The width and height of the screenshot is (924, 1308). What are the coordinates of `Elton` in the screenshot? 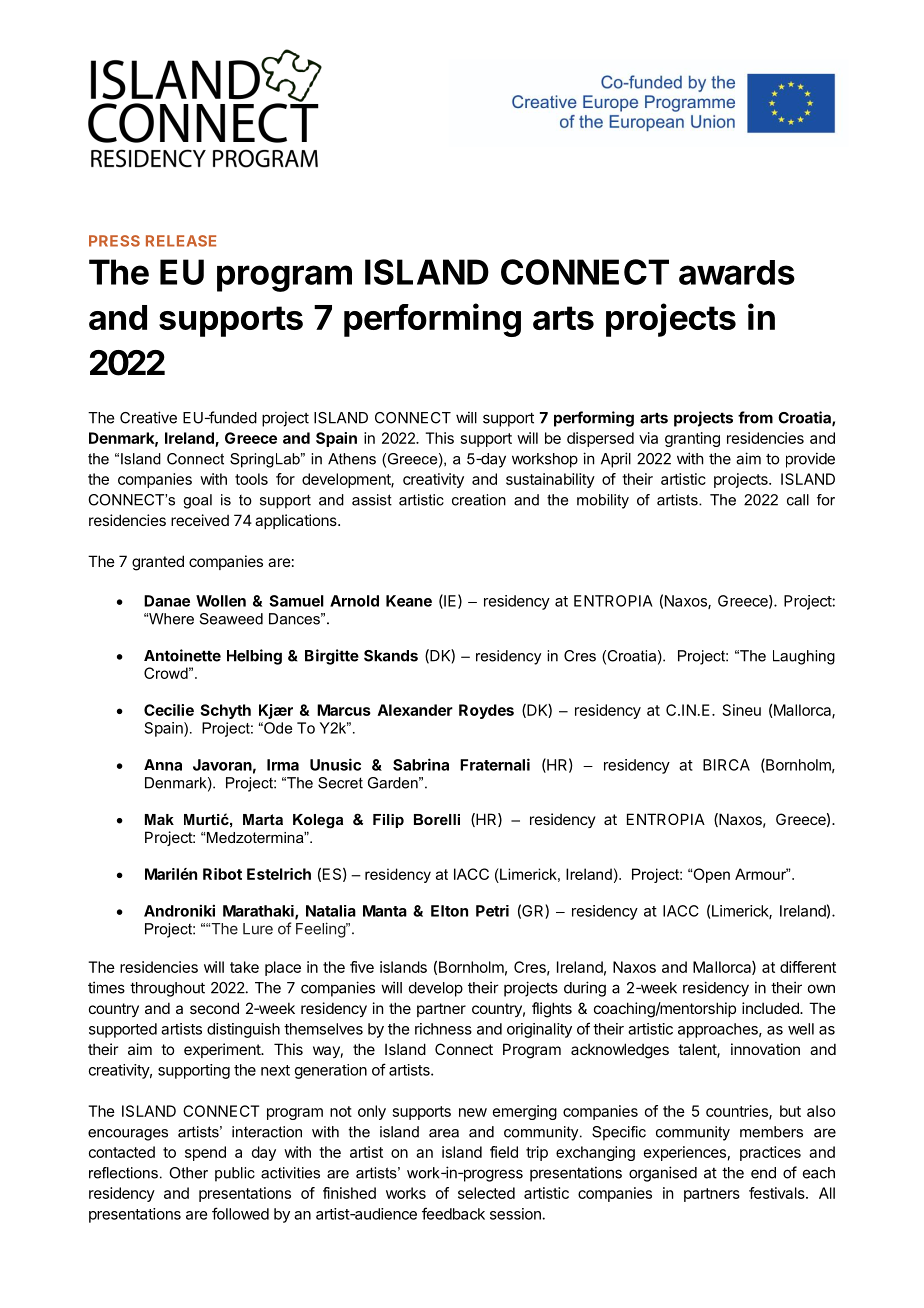 It's located at (449, 911).
